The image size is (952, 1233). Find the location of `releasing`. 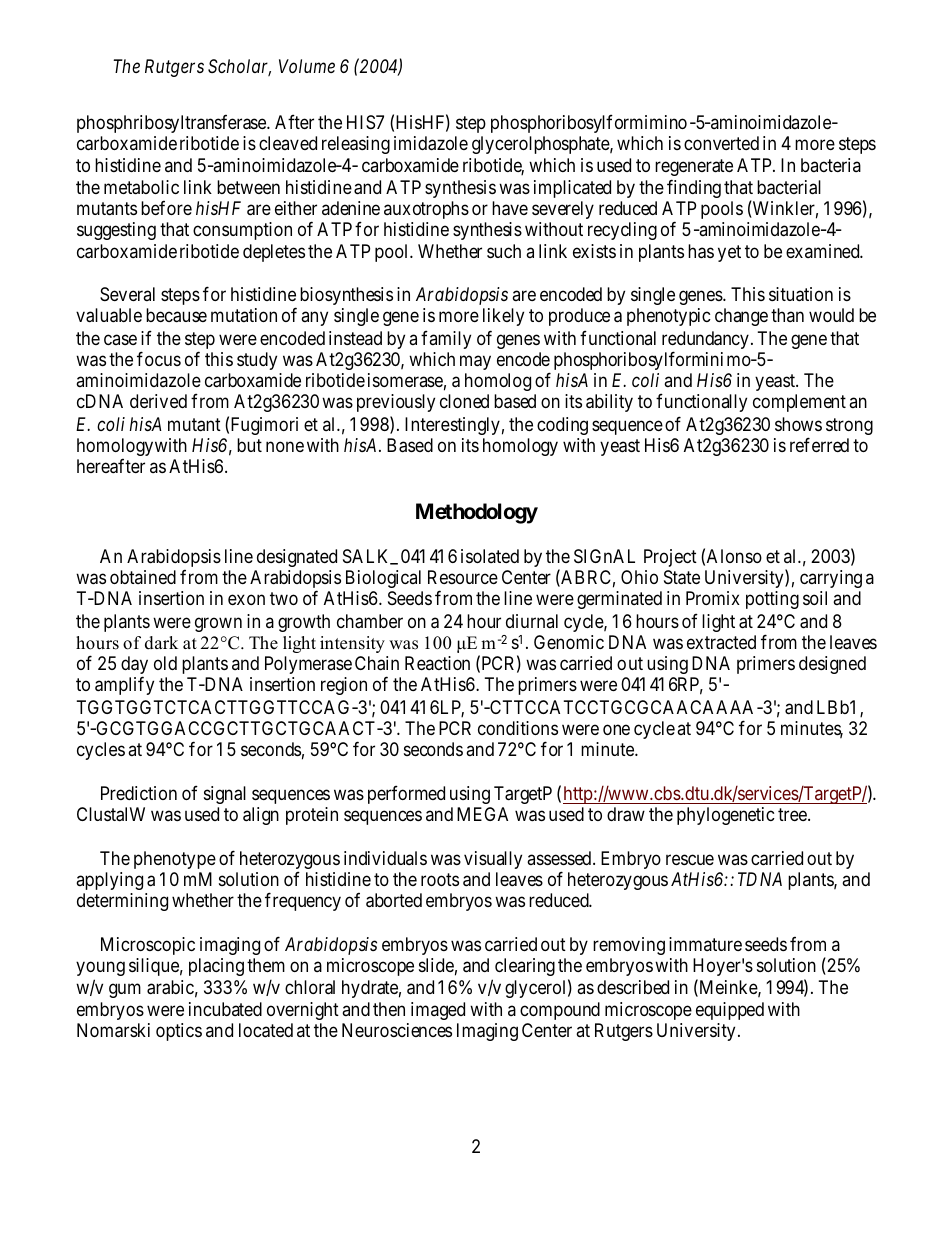

releasing is located at coordinates (356, 145).
